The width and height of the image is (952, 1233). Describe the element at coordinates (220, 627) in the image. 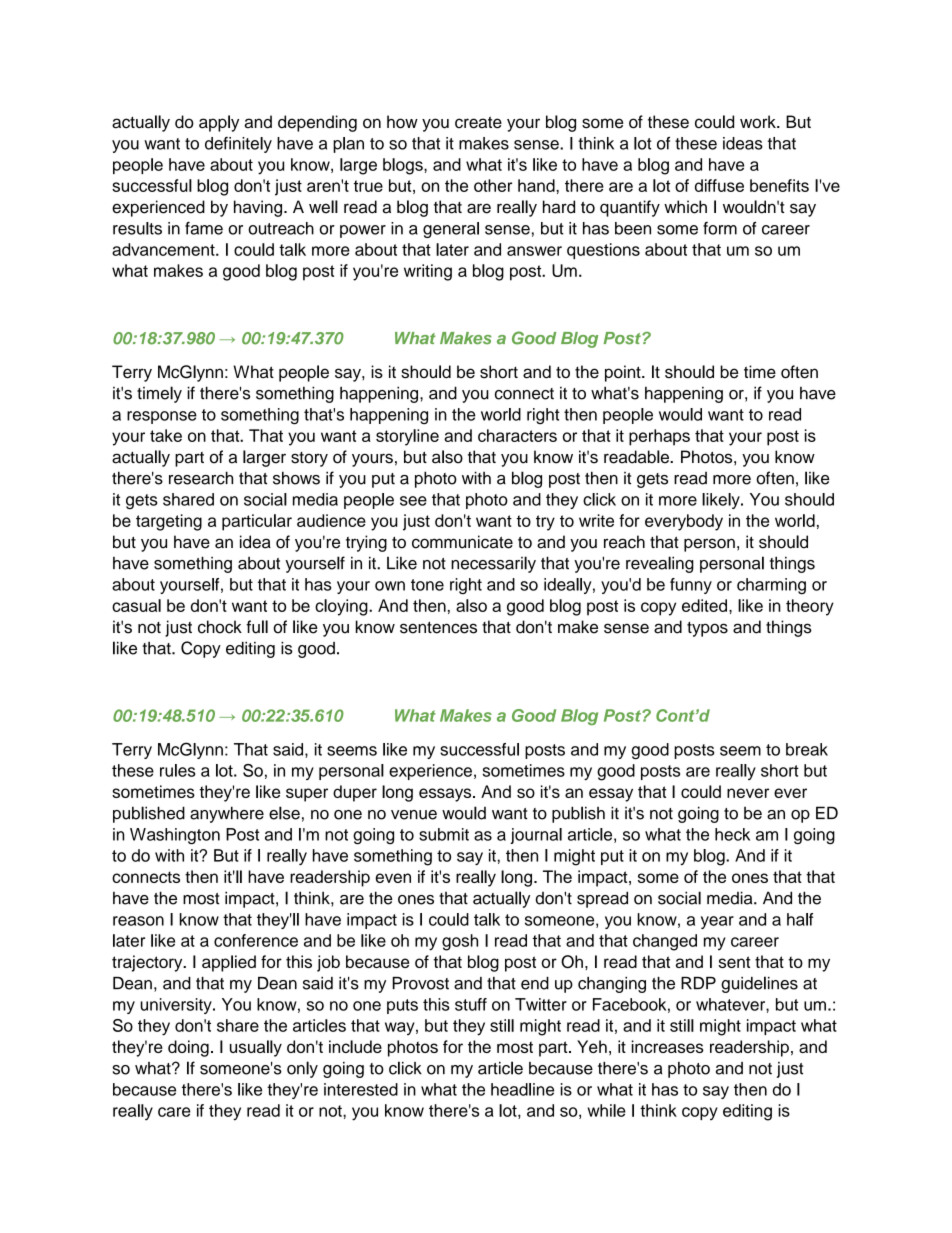

I see `chock` at that location.
